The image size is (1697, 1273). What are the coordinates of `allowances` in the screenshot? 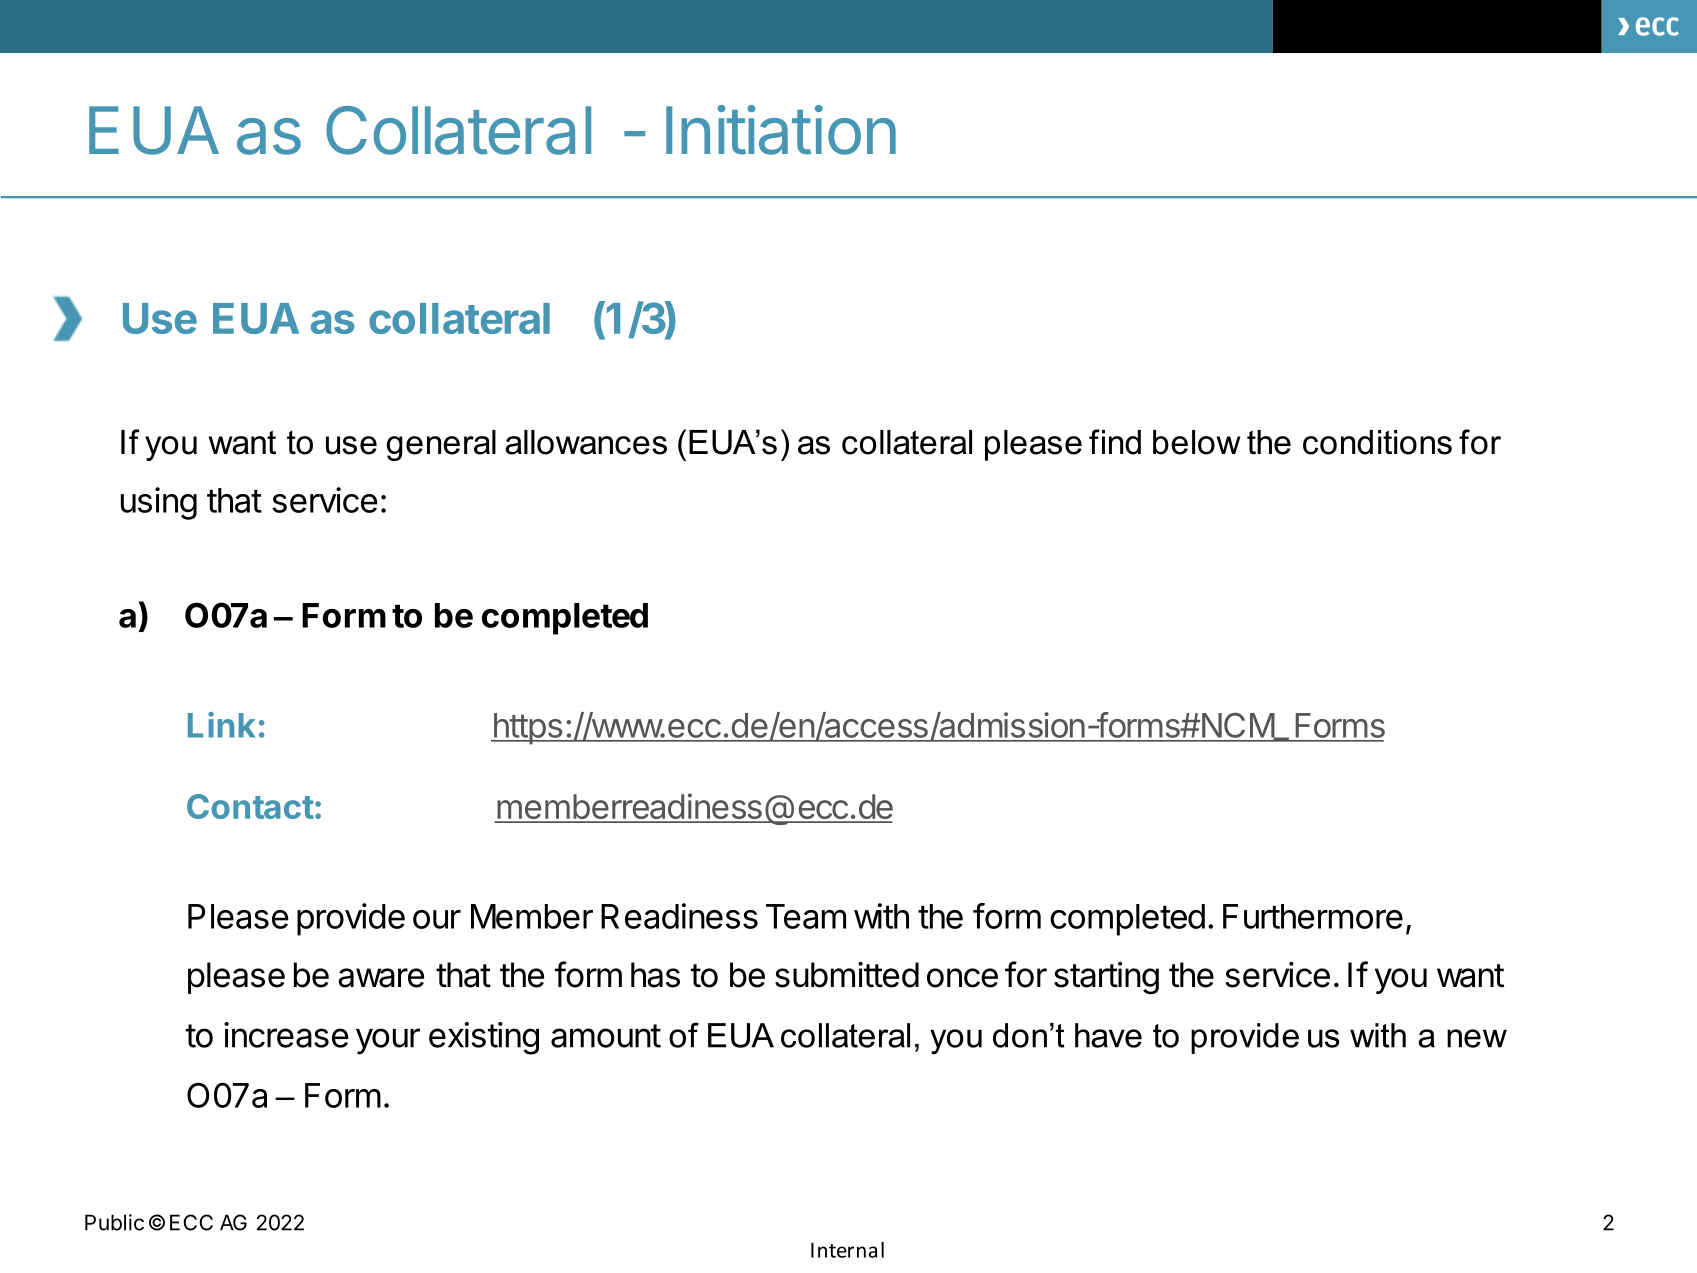 It's located at (586, 442).
